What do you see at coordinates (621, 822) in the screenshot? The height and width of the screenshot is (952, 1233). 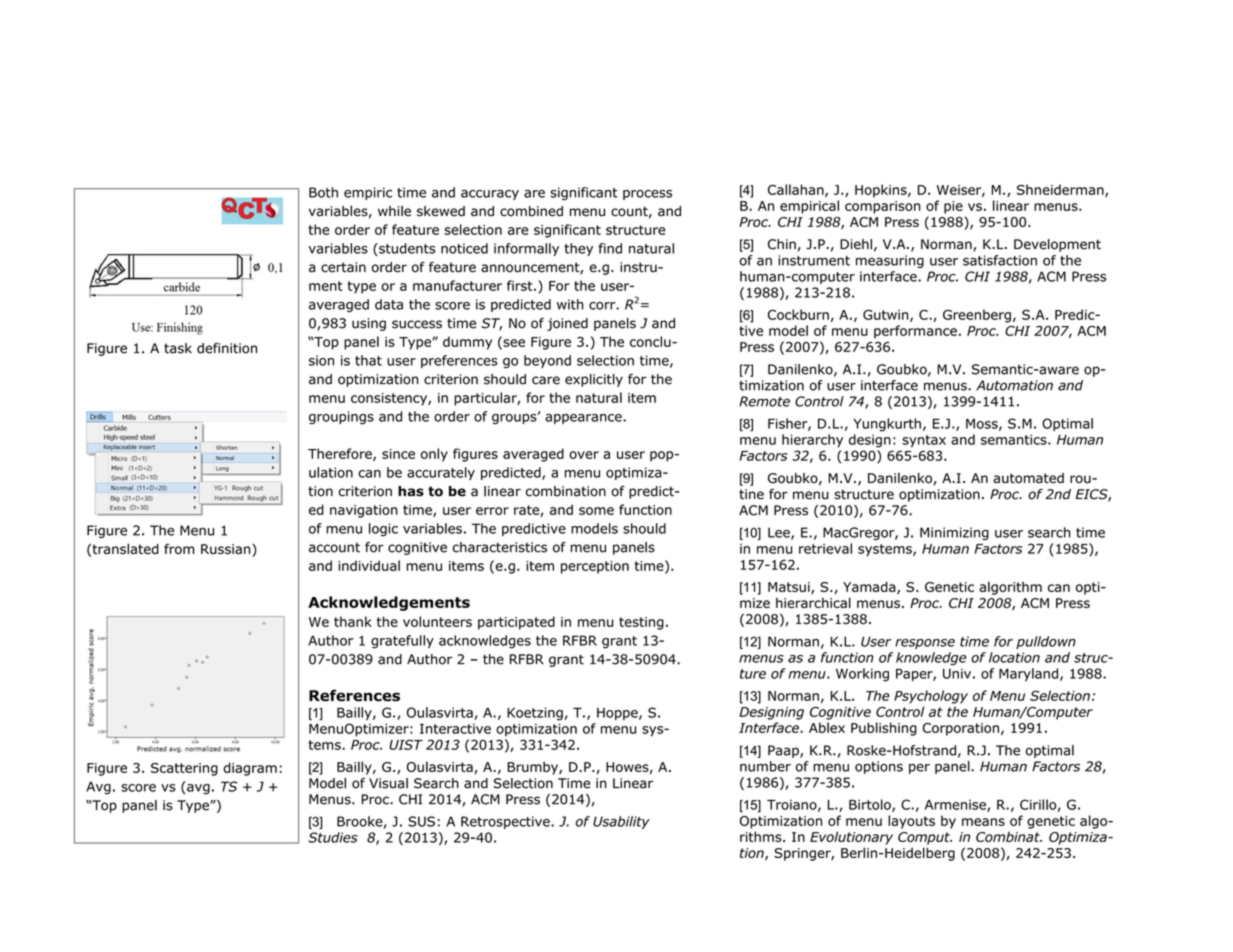 I see `Usability` at bounding box center [621, 822].
